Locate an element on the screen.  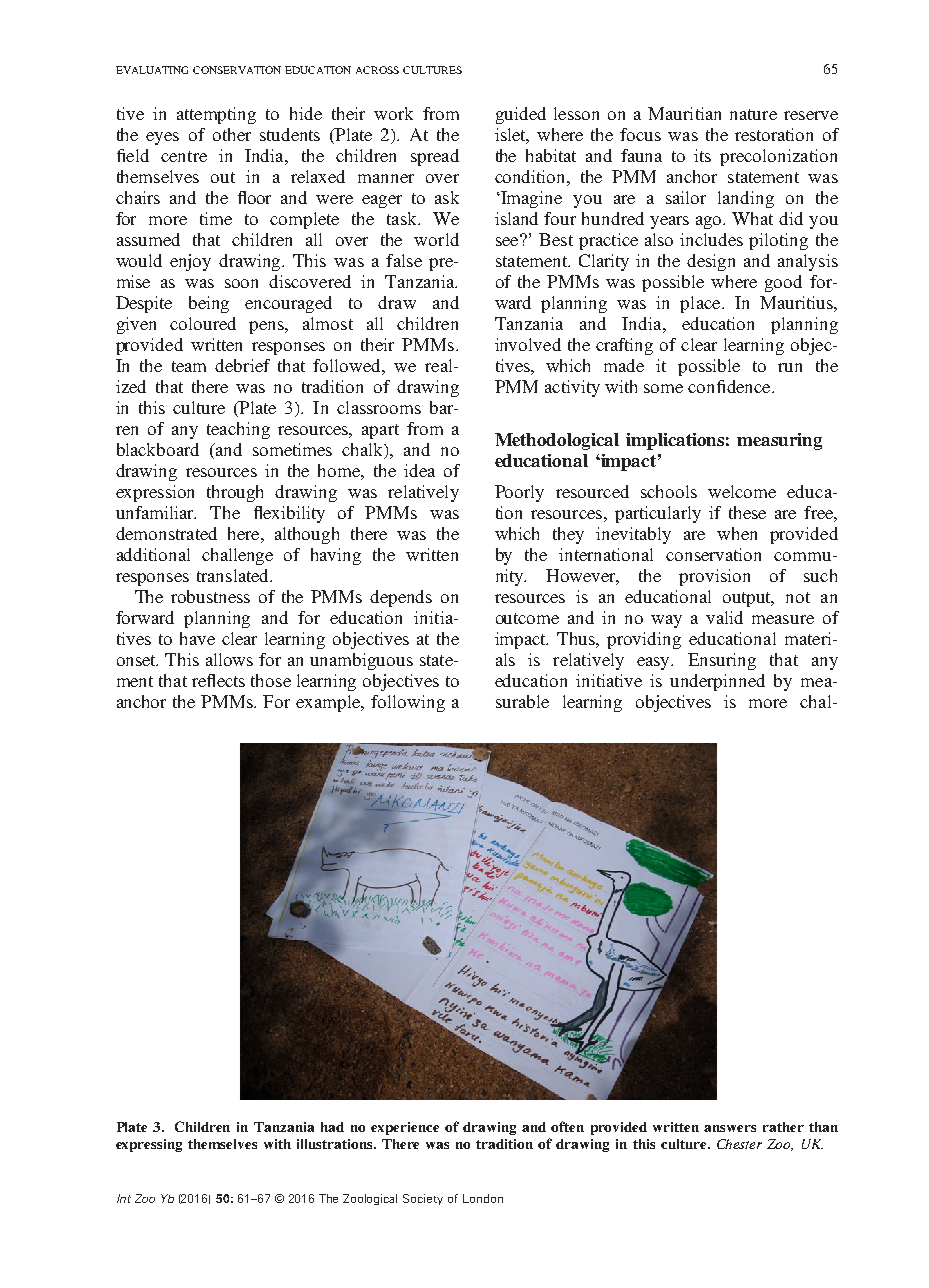
valid is located at coordinates (724, 617).
